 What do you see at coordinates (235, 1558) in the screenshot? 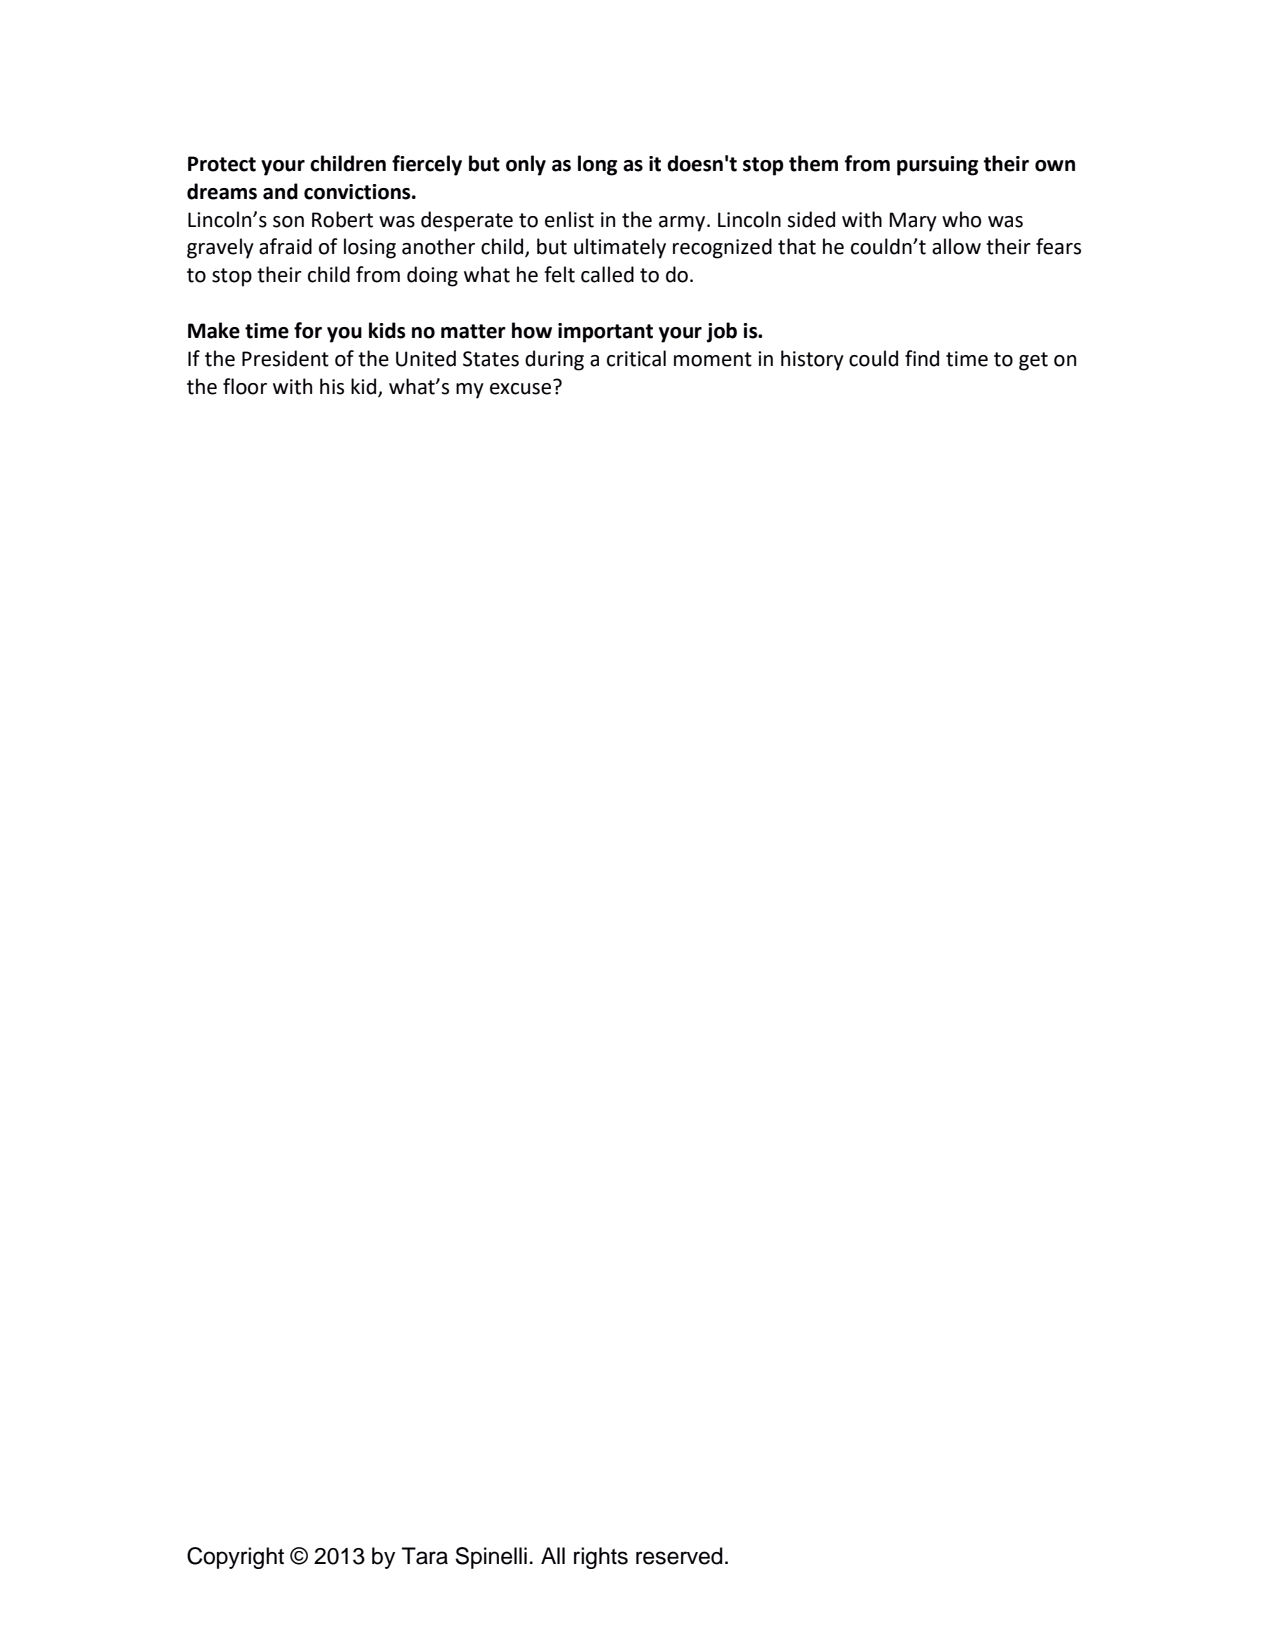
I see `Copyright` at bounding box center [235, 1558].
